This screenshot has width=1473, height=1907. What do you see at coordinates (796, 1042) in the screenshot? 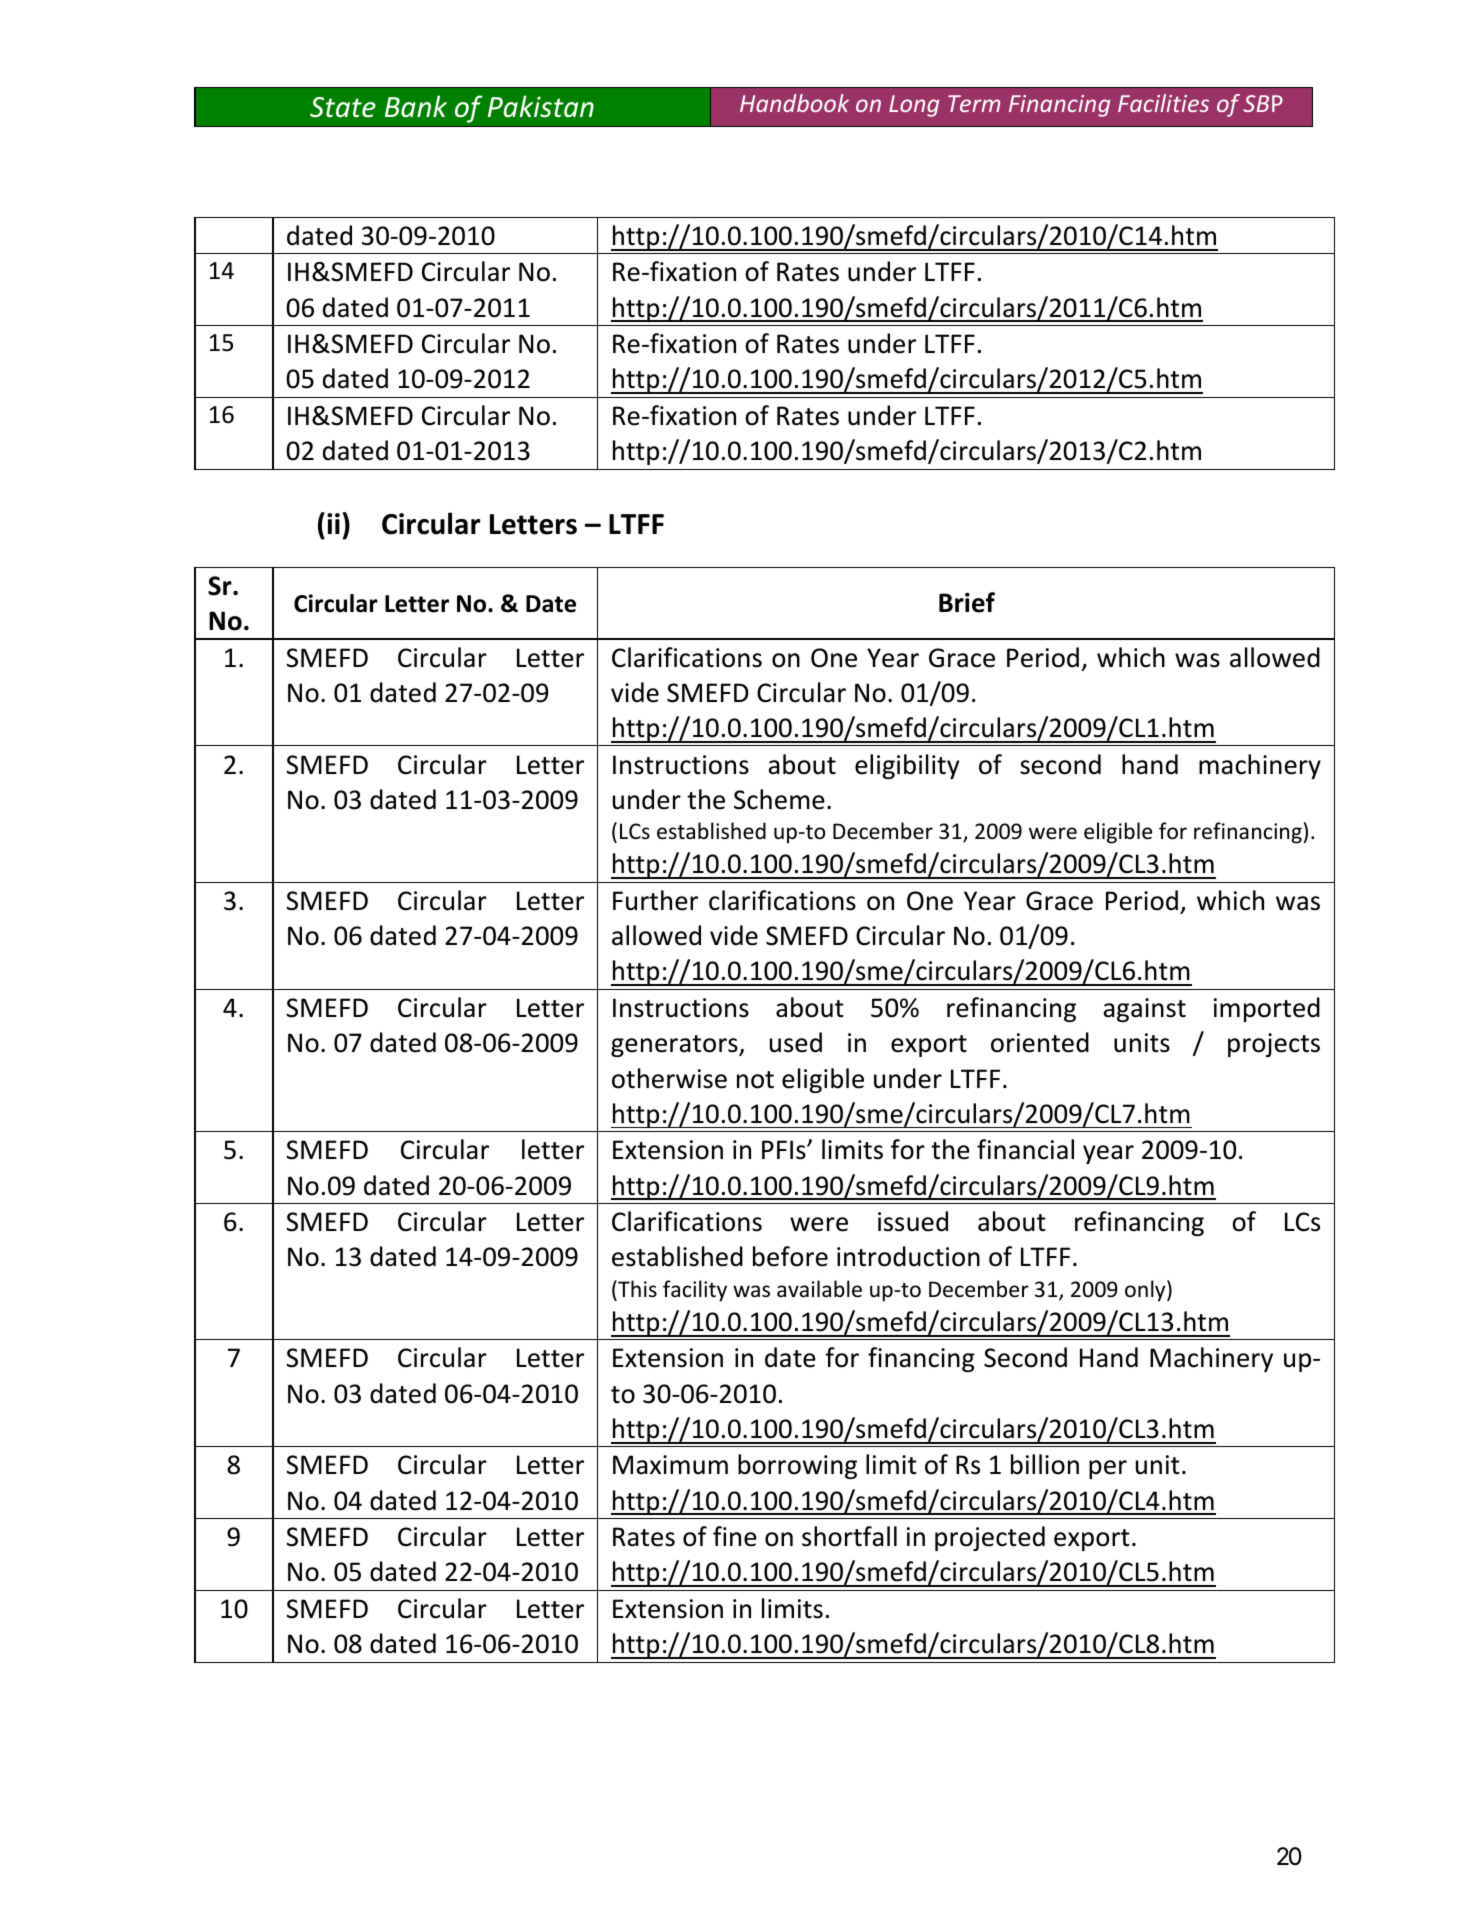
I see `used` at bounding box center [796, 1042].
